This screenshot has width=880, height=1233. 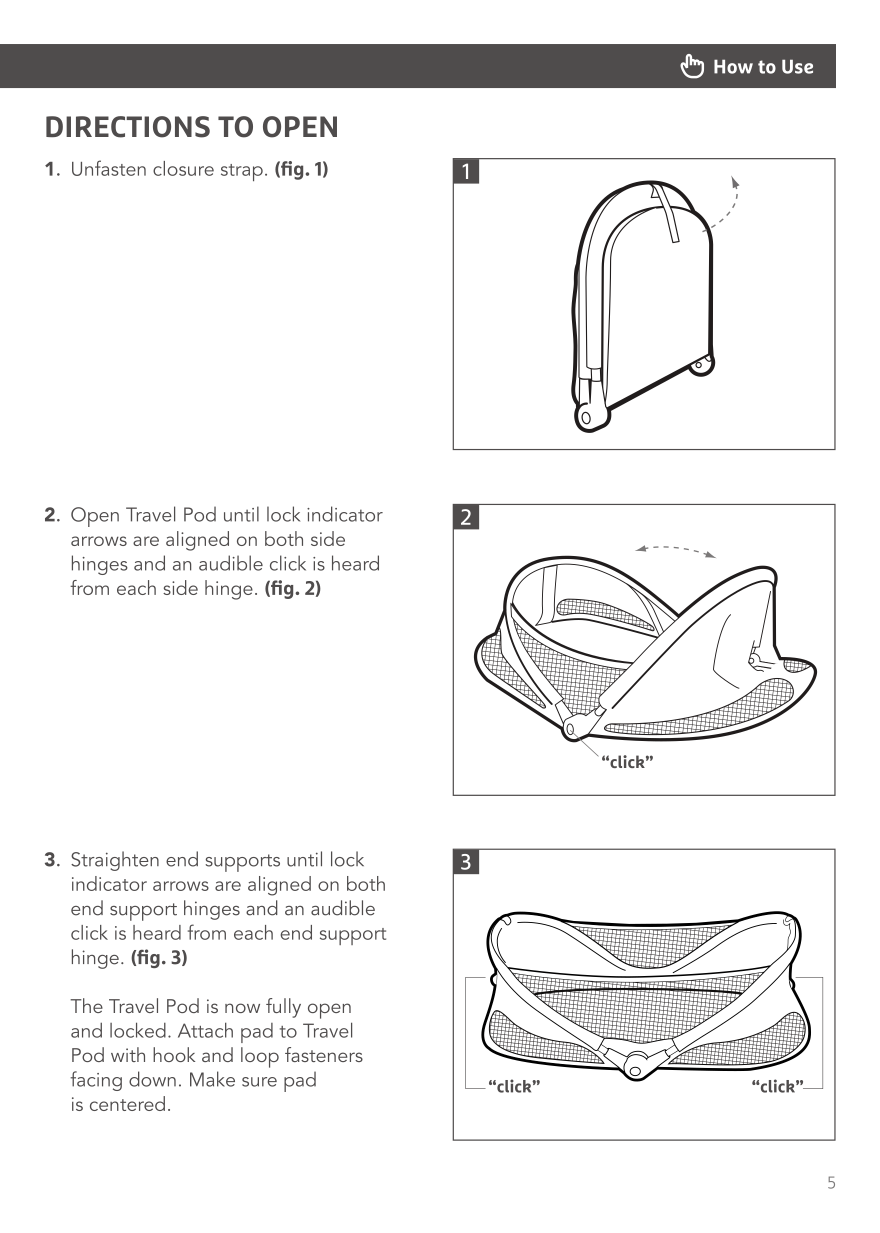 I want to click on Make, so click(x=212, y=1079).
